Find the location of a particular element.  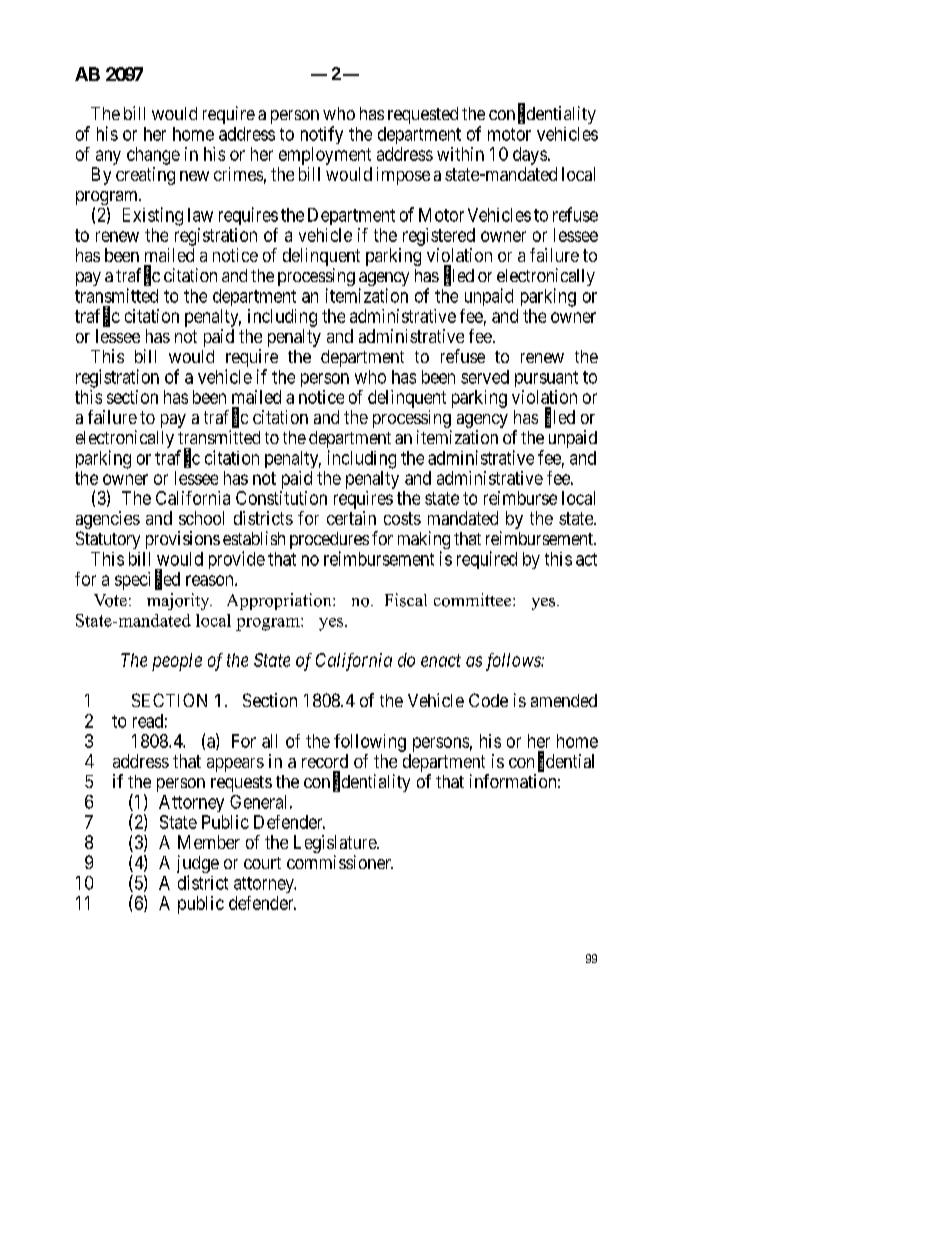

served is located at coordinates (485, 377).
